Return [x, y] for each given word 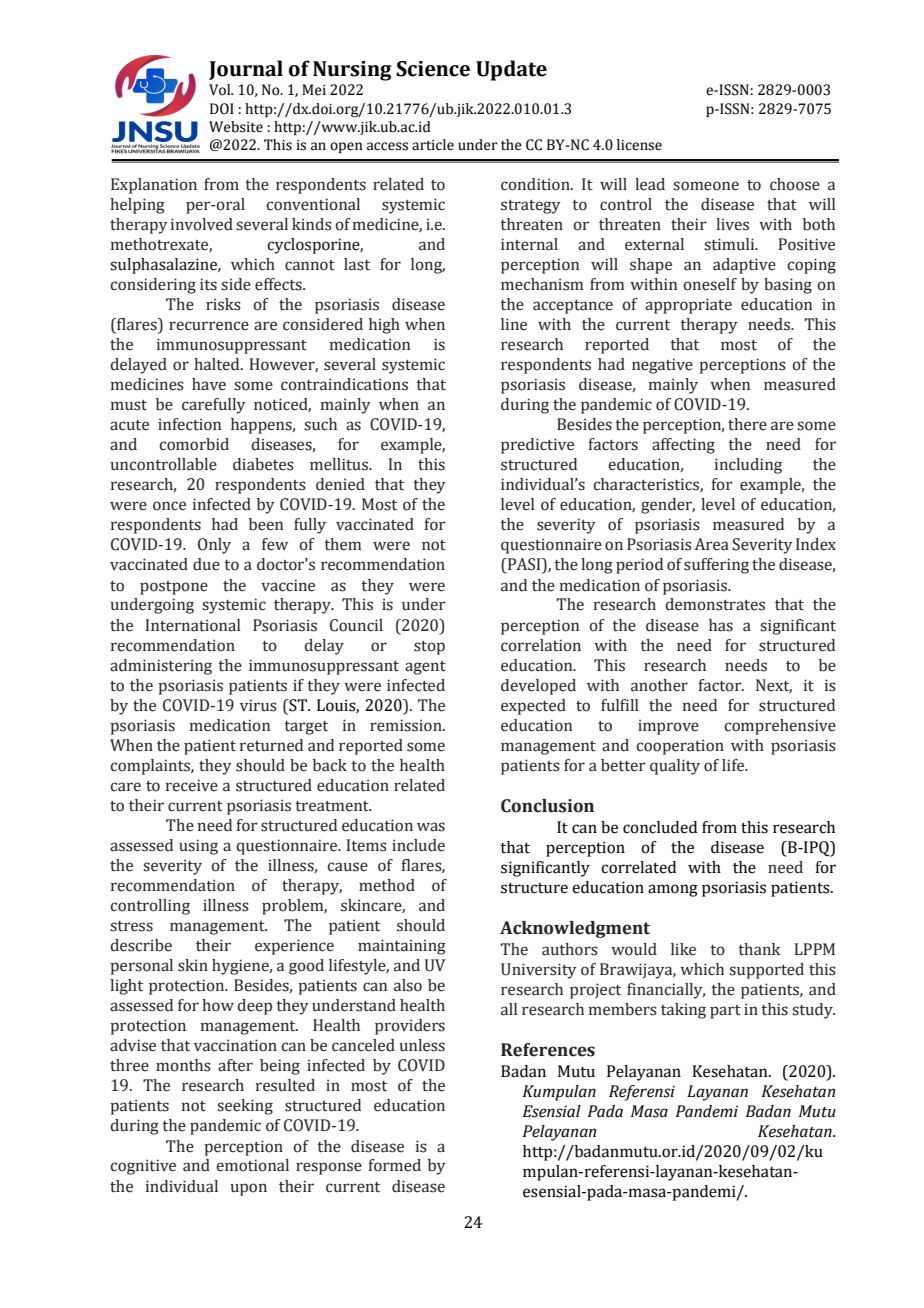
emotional [252, 1165]
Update [511, 70]
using [198, 847]
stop [429, 648]
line [514, 324]
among [673, 890]
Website [236, 127]
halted [218, 364]
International [193, 625]
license [639, 145]
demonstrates [715, 604]
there [747, 424]
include [418, 845]
